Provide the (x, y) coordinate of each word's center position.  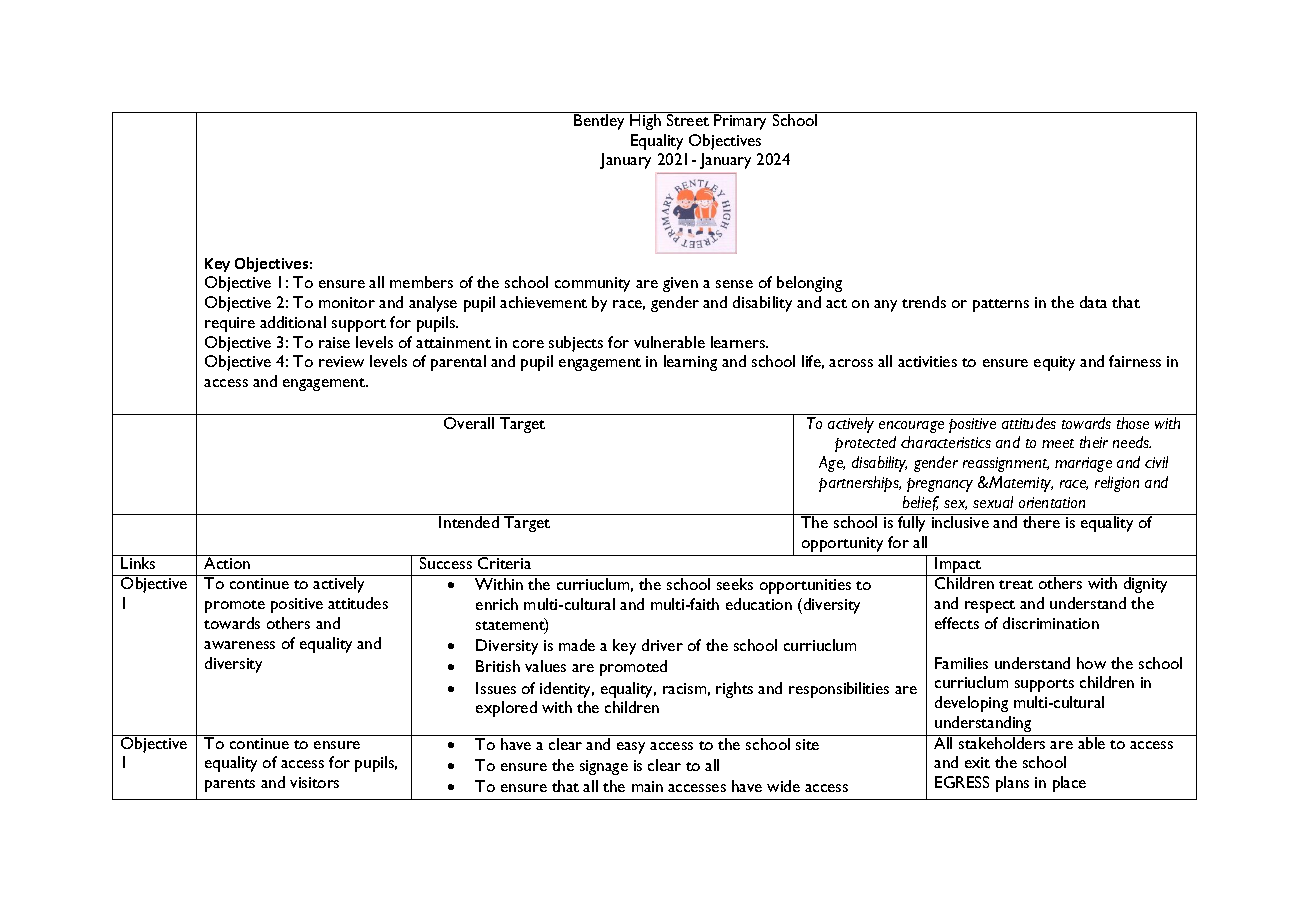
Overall (469, 423)
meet (1058, 443)
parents (230, 785)
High (646, 121)
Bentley (600, 121)
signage (604, 767)
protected (865, 444)
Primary (741, 121)
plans (1012, 784)
